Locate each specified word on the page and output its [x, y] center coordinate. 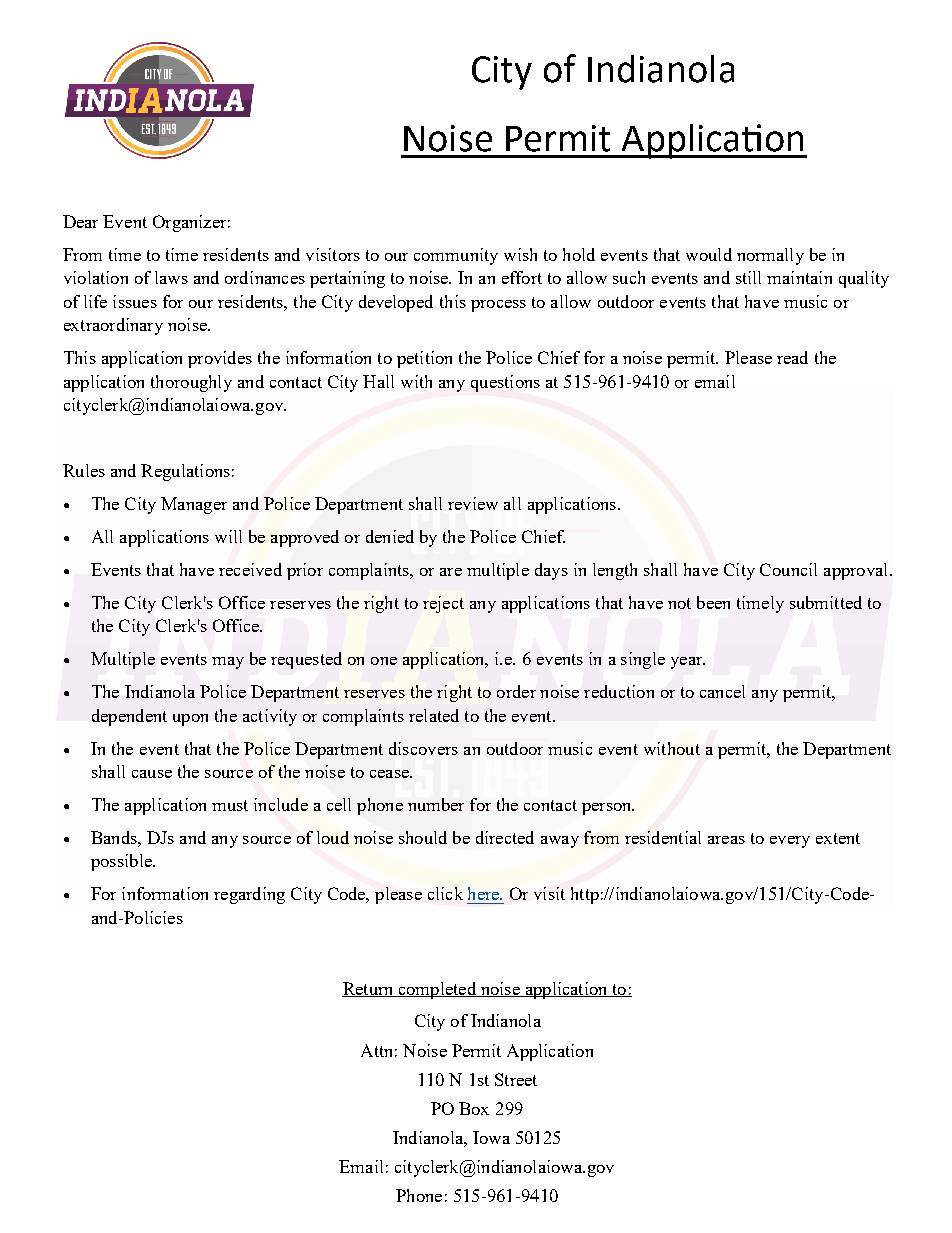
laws [171, 277]
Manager [194, 505]
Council [788, 569]
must [230, 805]
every [790, 842]
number [436, 804]
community [456, 256]
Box [474, 1108]
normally [770, 256]
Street [516, 1079]
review [473, 503]
